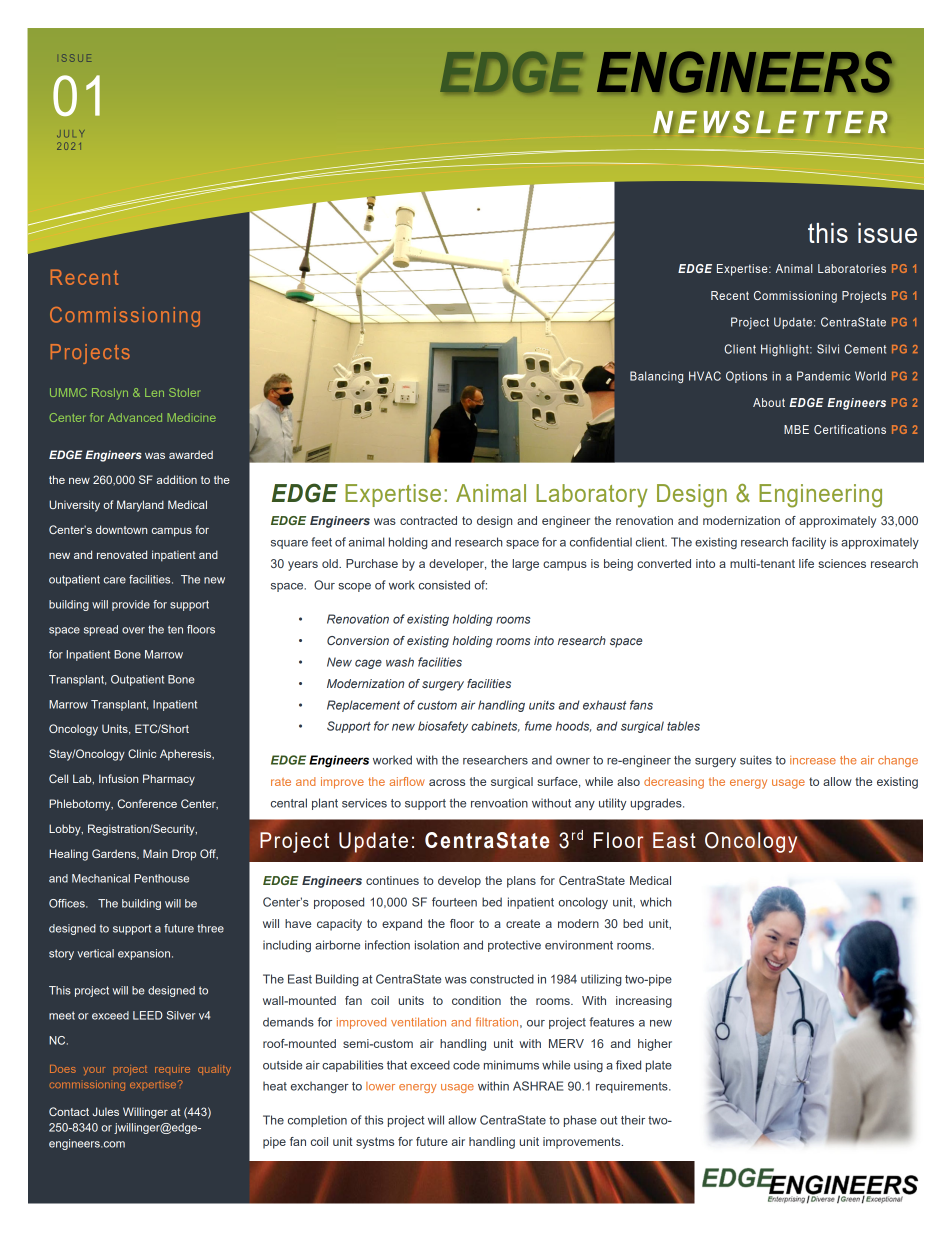 The width and height of the page is (952, 1233). What do you see at coordinates (659, 1066) in the page?
I see `plate` at bounding box center [659, 1066].
